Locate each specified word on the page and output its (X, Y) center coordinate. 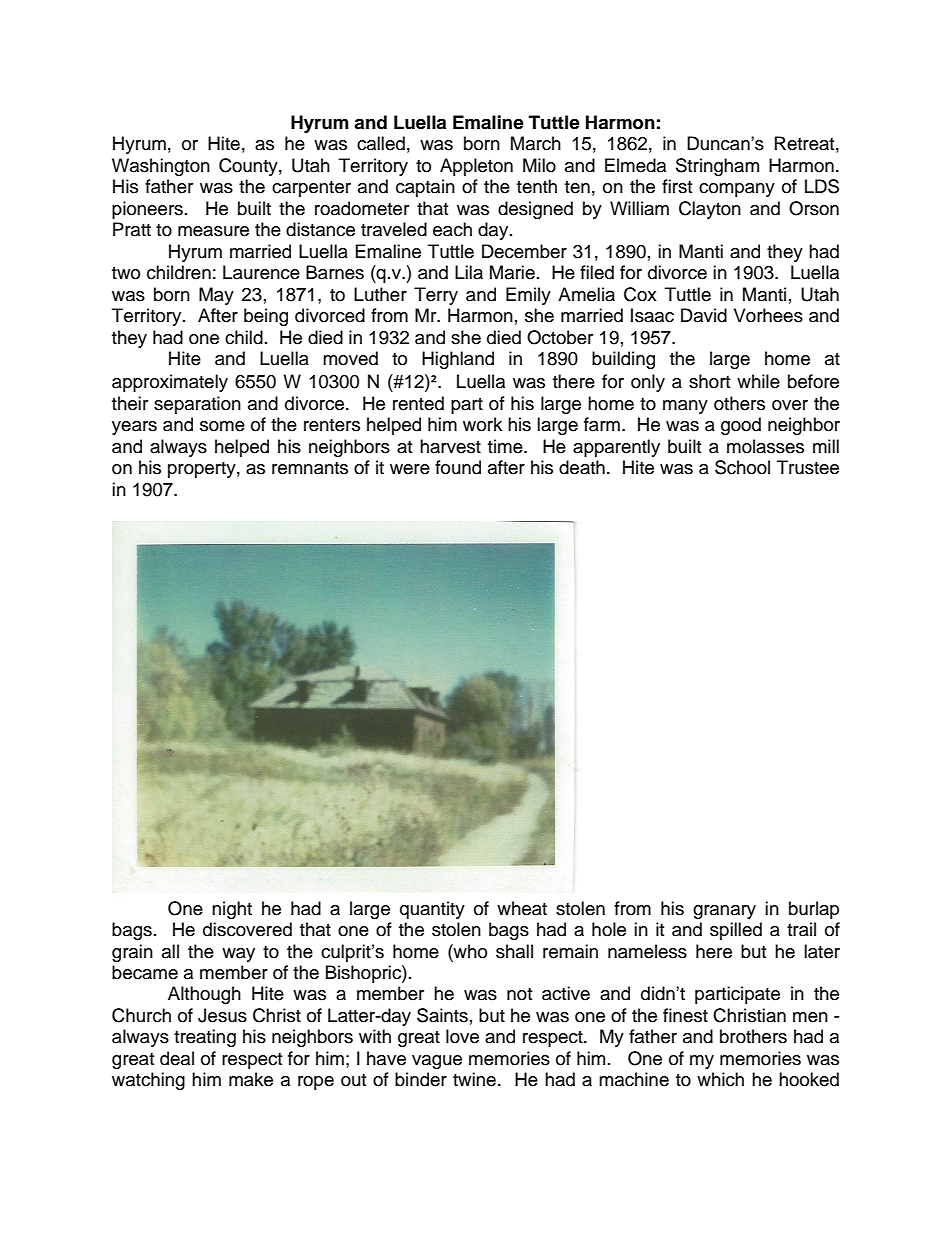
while (758, 381)
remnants (310, 468)
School (742, 467)
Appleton (476, 167)
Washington (161, 167)
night (232, 910)
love (462, 1036)
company (737, 190)
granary (724, 912)
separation (197, 405)
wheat (522, 908)
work (482, 424)
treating (205, 1038)
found (458, 467)
